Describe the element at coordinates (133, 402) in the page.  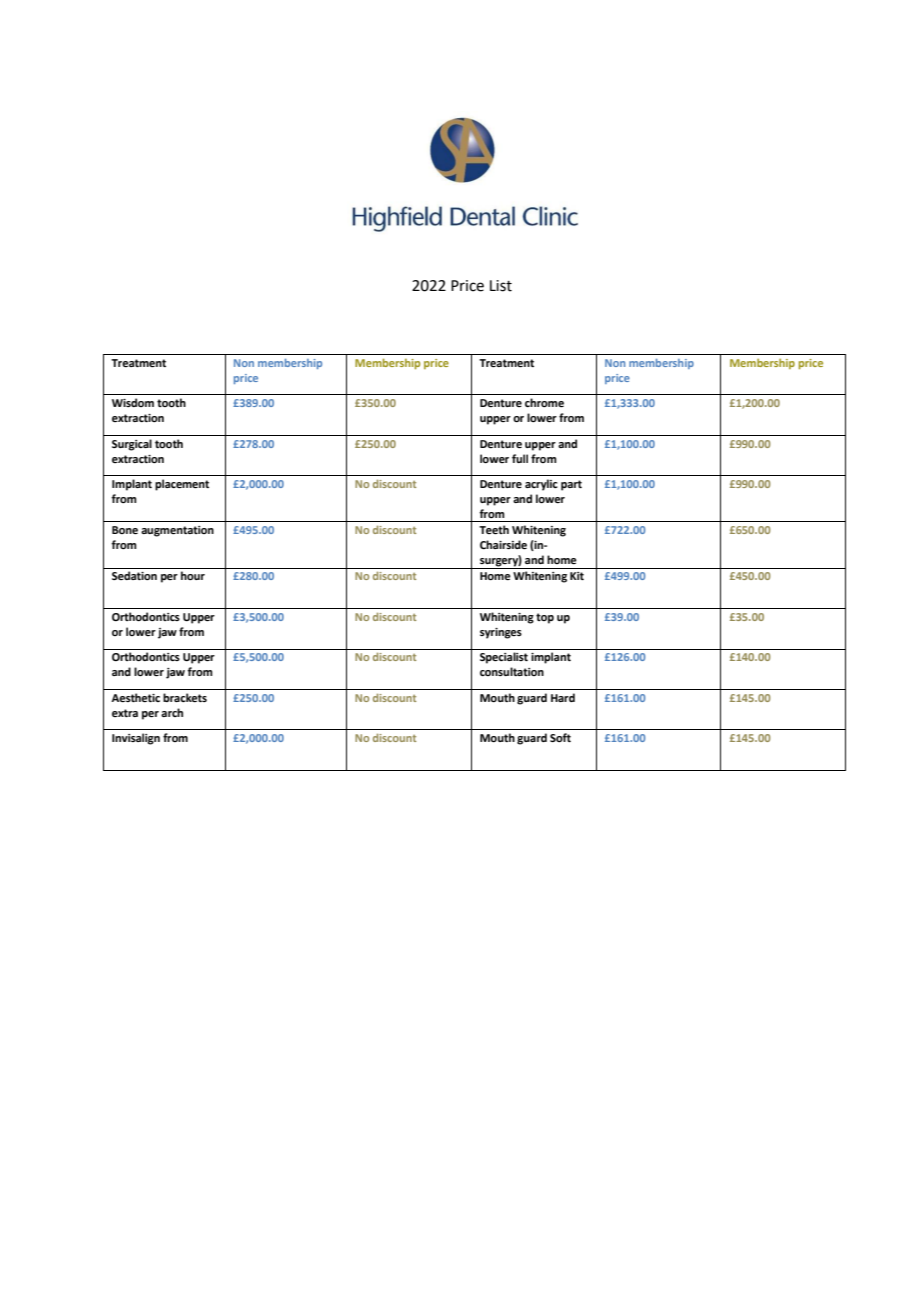
I see `Wisdom` at that location.
